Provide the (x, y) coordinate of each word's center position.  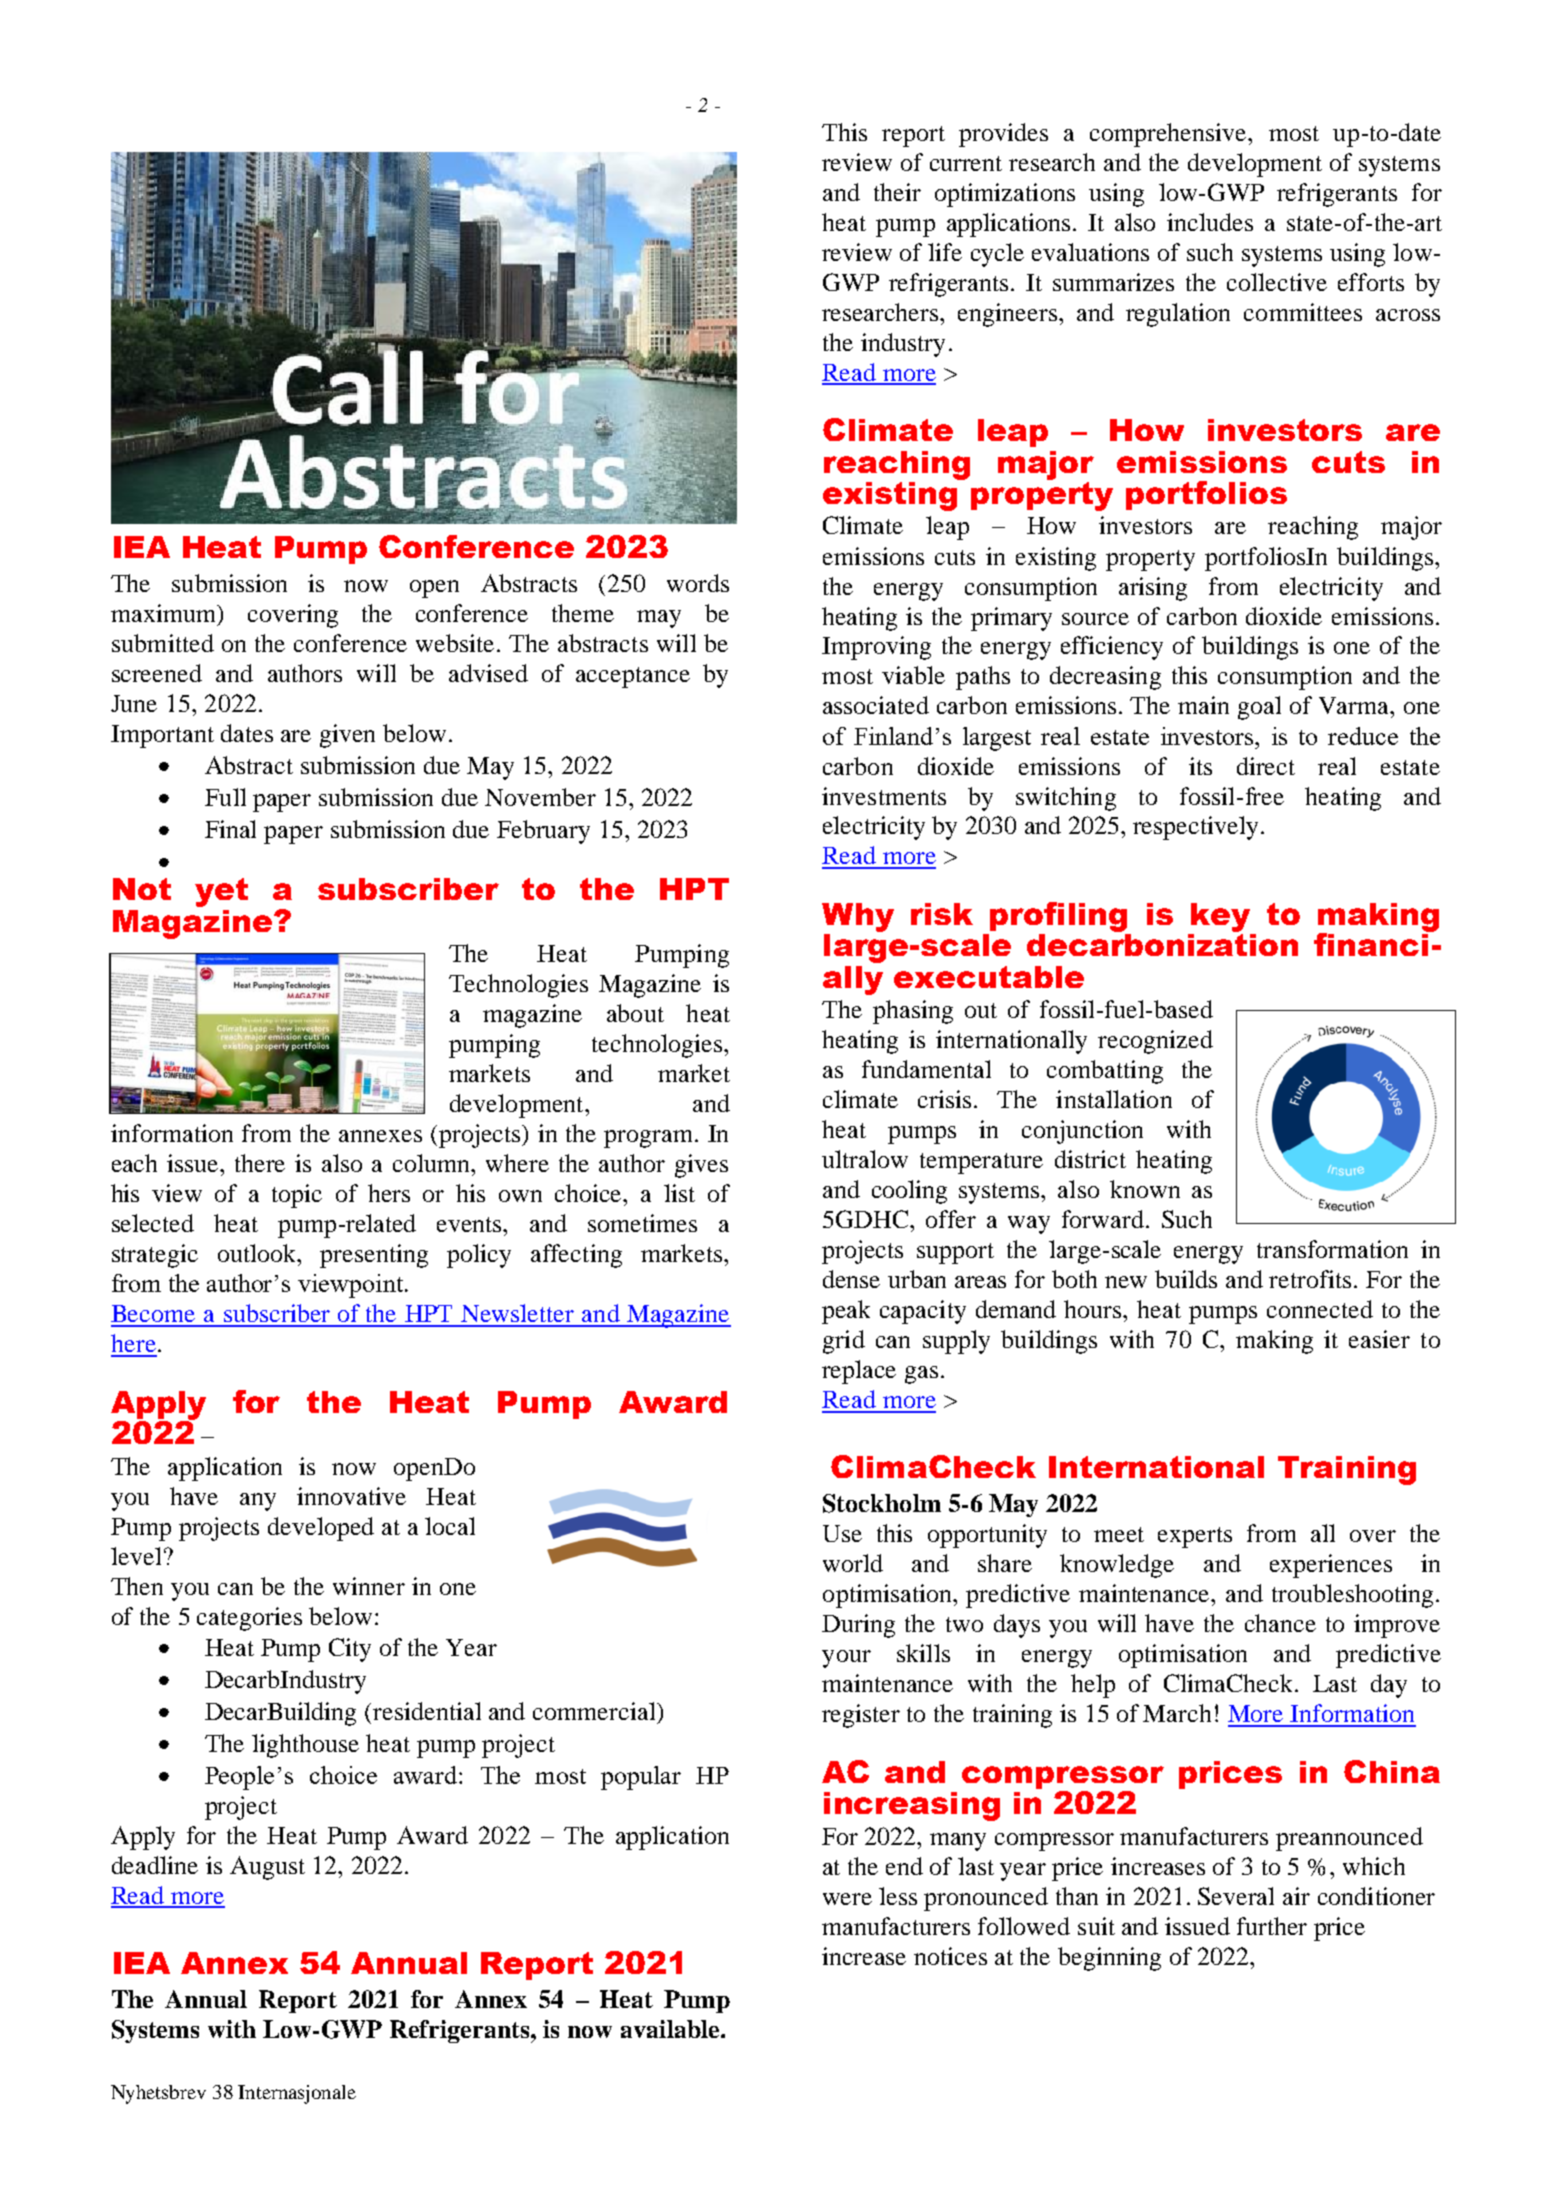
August (267, 1868)
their (897, 192)
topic (297, 1196)
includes (1210, 222)
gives (701, 1166)
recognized (1155, 1042)
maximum (165, 614)
